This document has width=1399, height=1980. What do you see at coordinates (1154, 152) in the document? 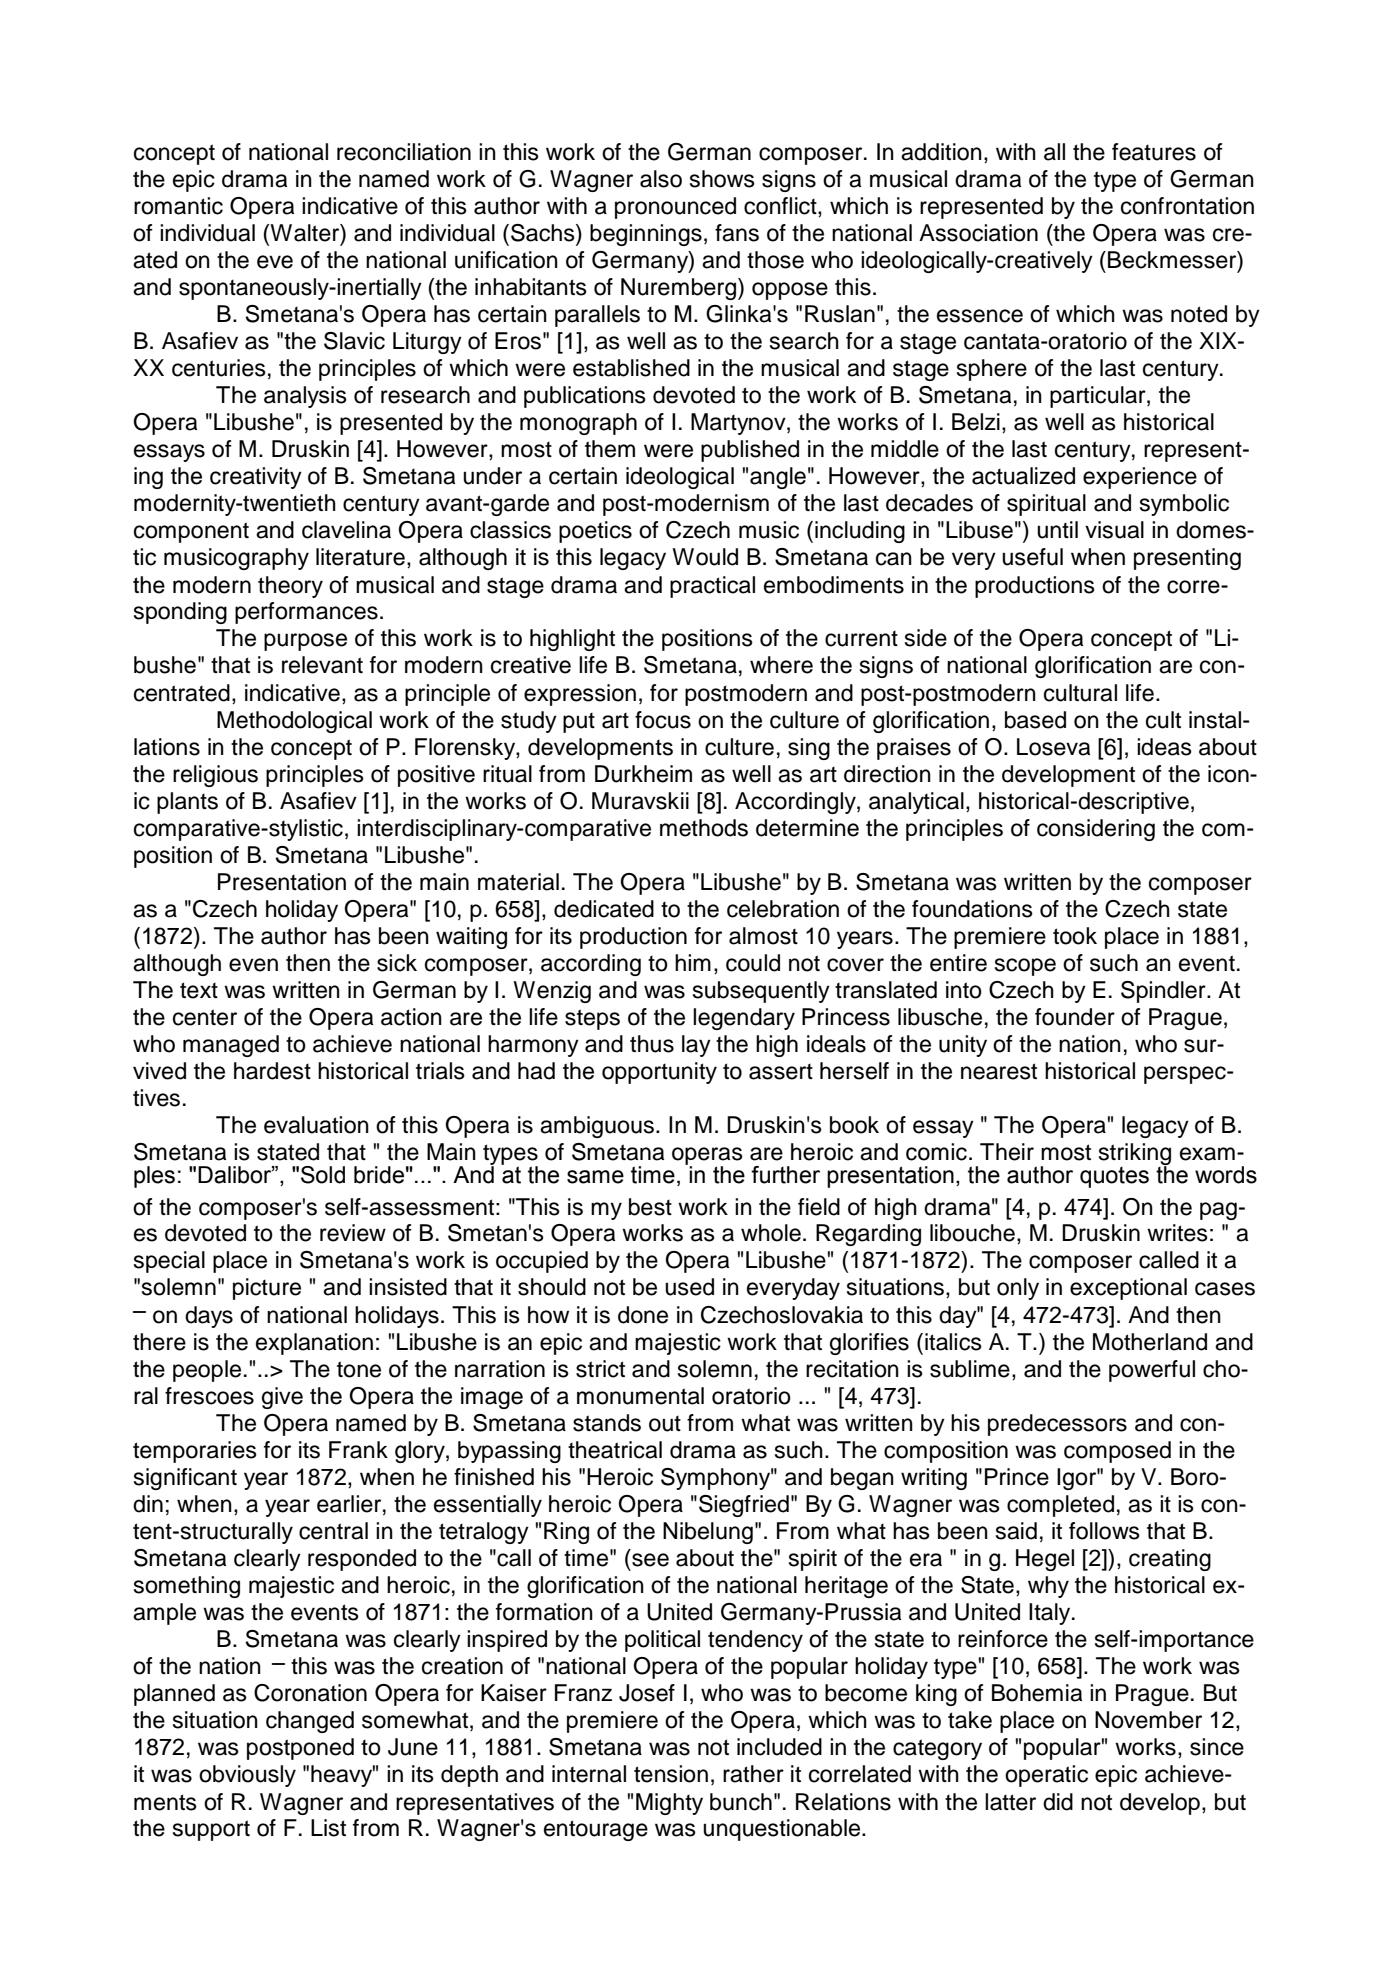
I see `features` at bounding box center [1154, 152].
